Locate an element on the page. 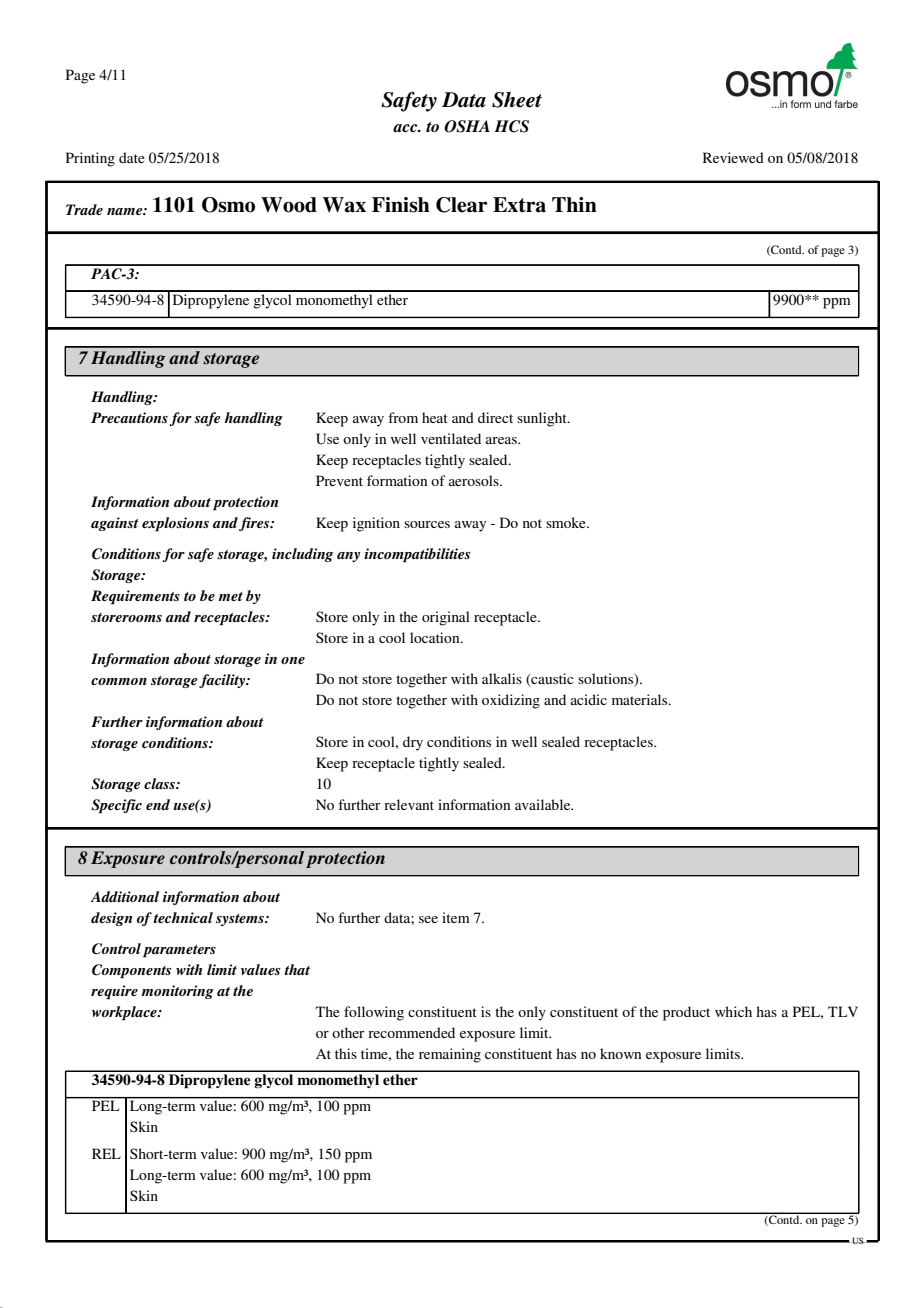  Reviewed is located at coordinates (733, 157).
